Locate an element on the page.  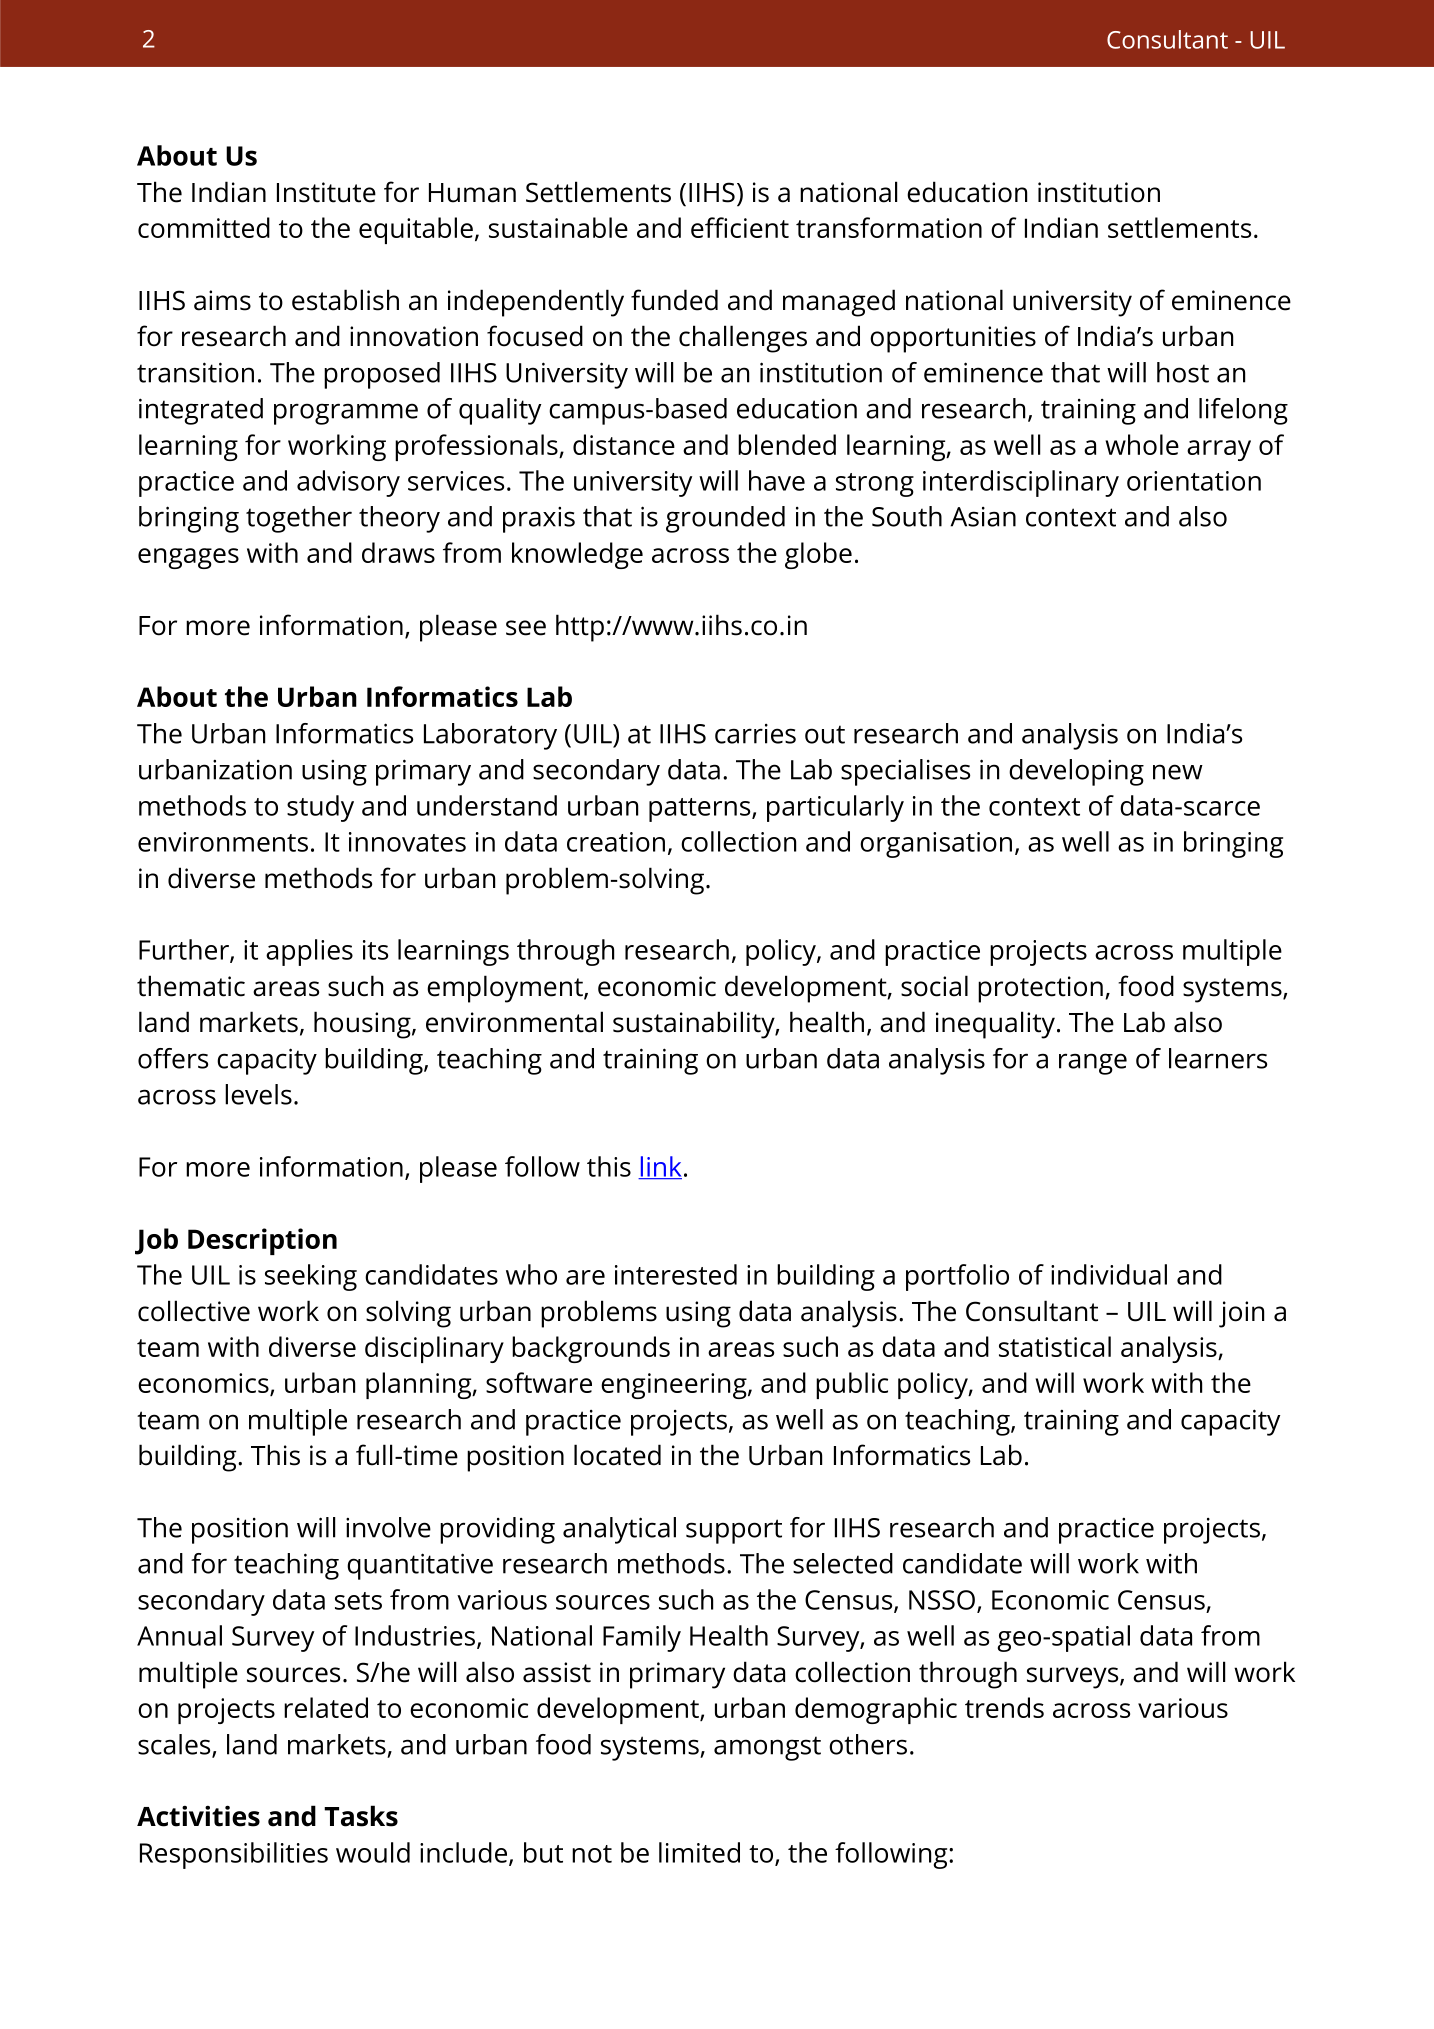
Tasks is located at coordinates (361, 1816).
